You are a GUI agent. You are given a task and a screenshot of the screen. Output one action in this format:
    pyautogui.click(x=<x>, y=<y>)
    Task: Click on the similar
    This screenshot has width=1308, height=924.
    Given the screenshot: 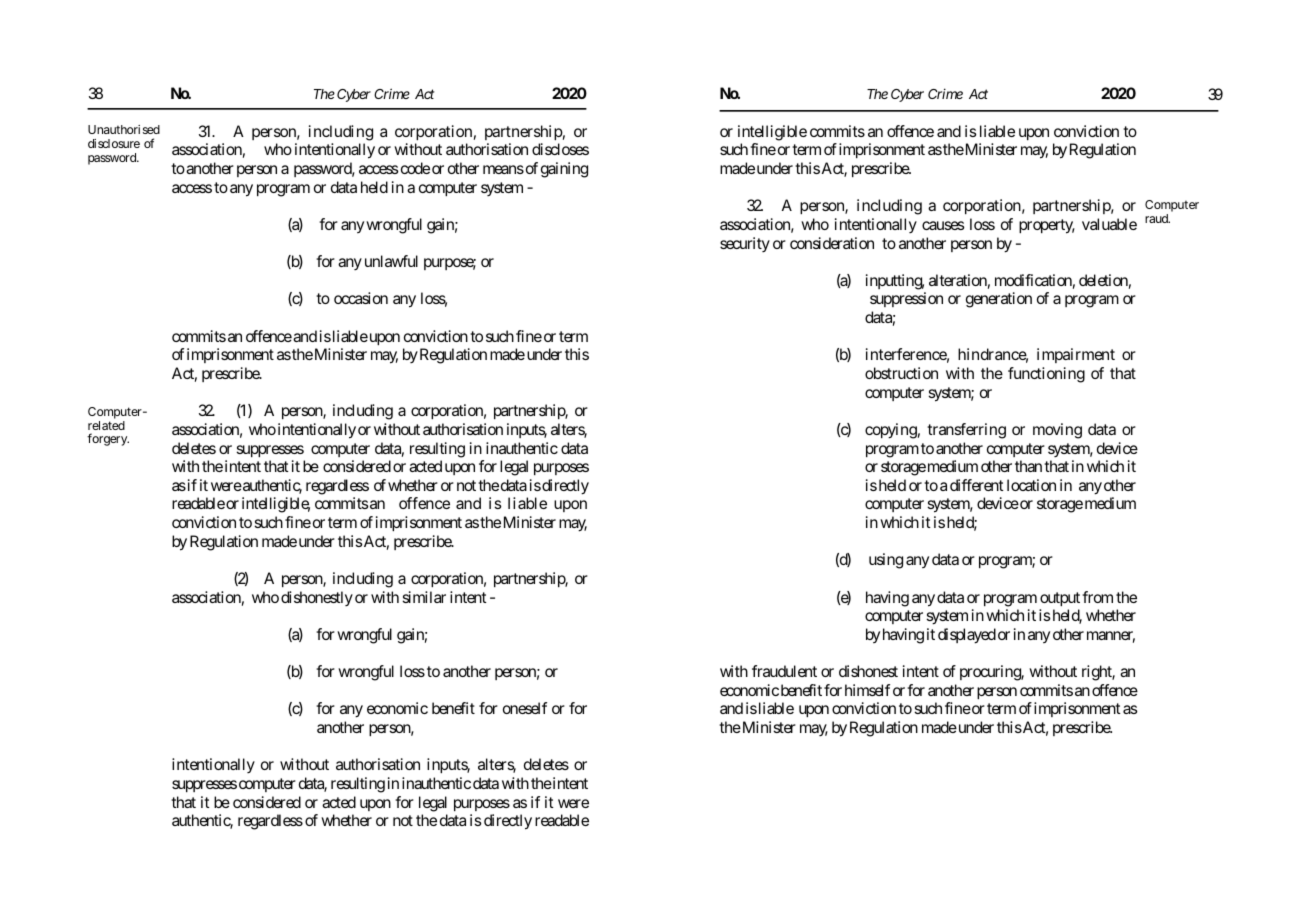 What is the action you would take?
    pyautogui.click(x=424, y=597)
